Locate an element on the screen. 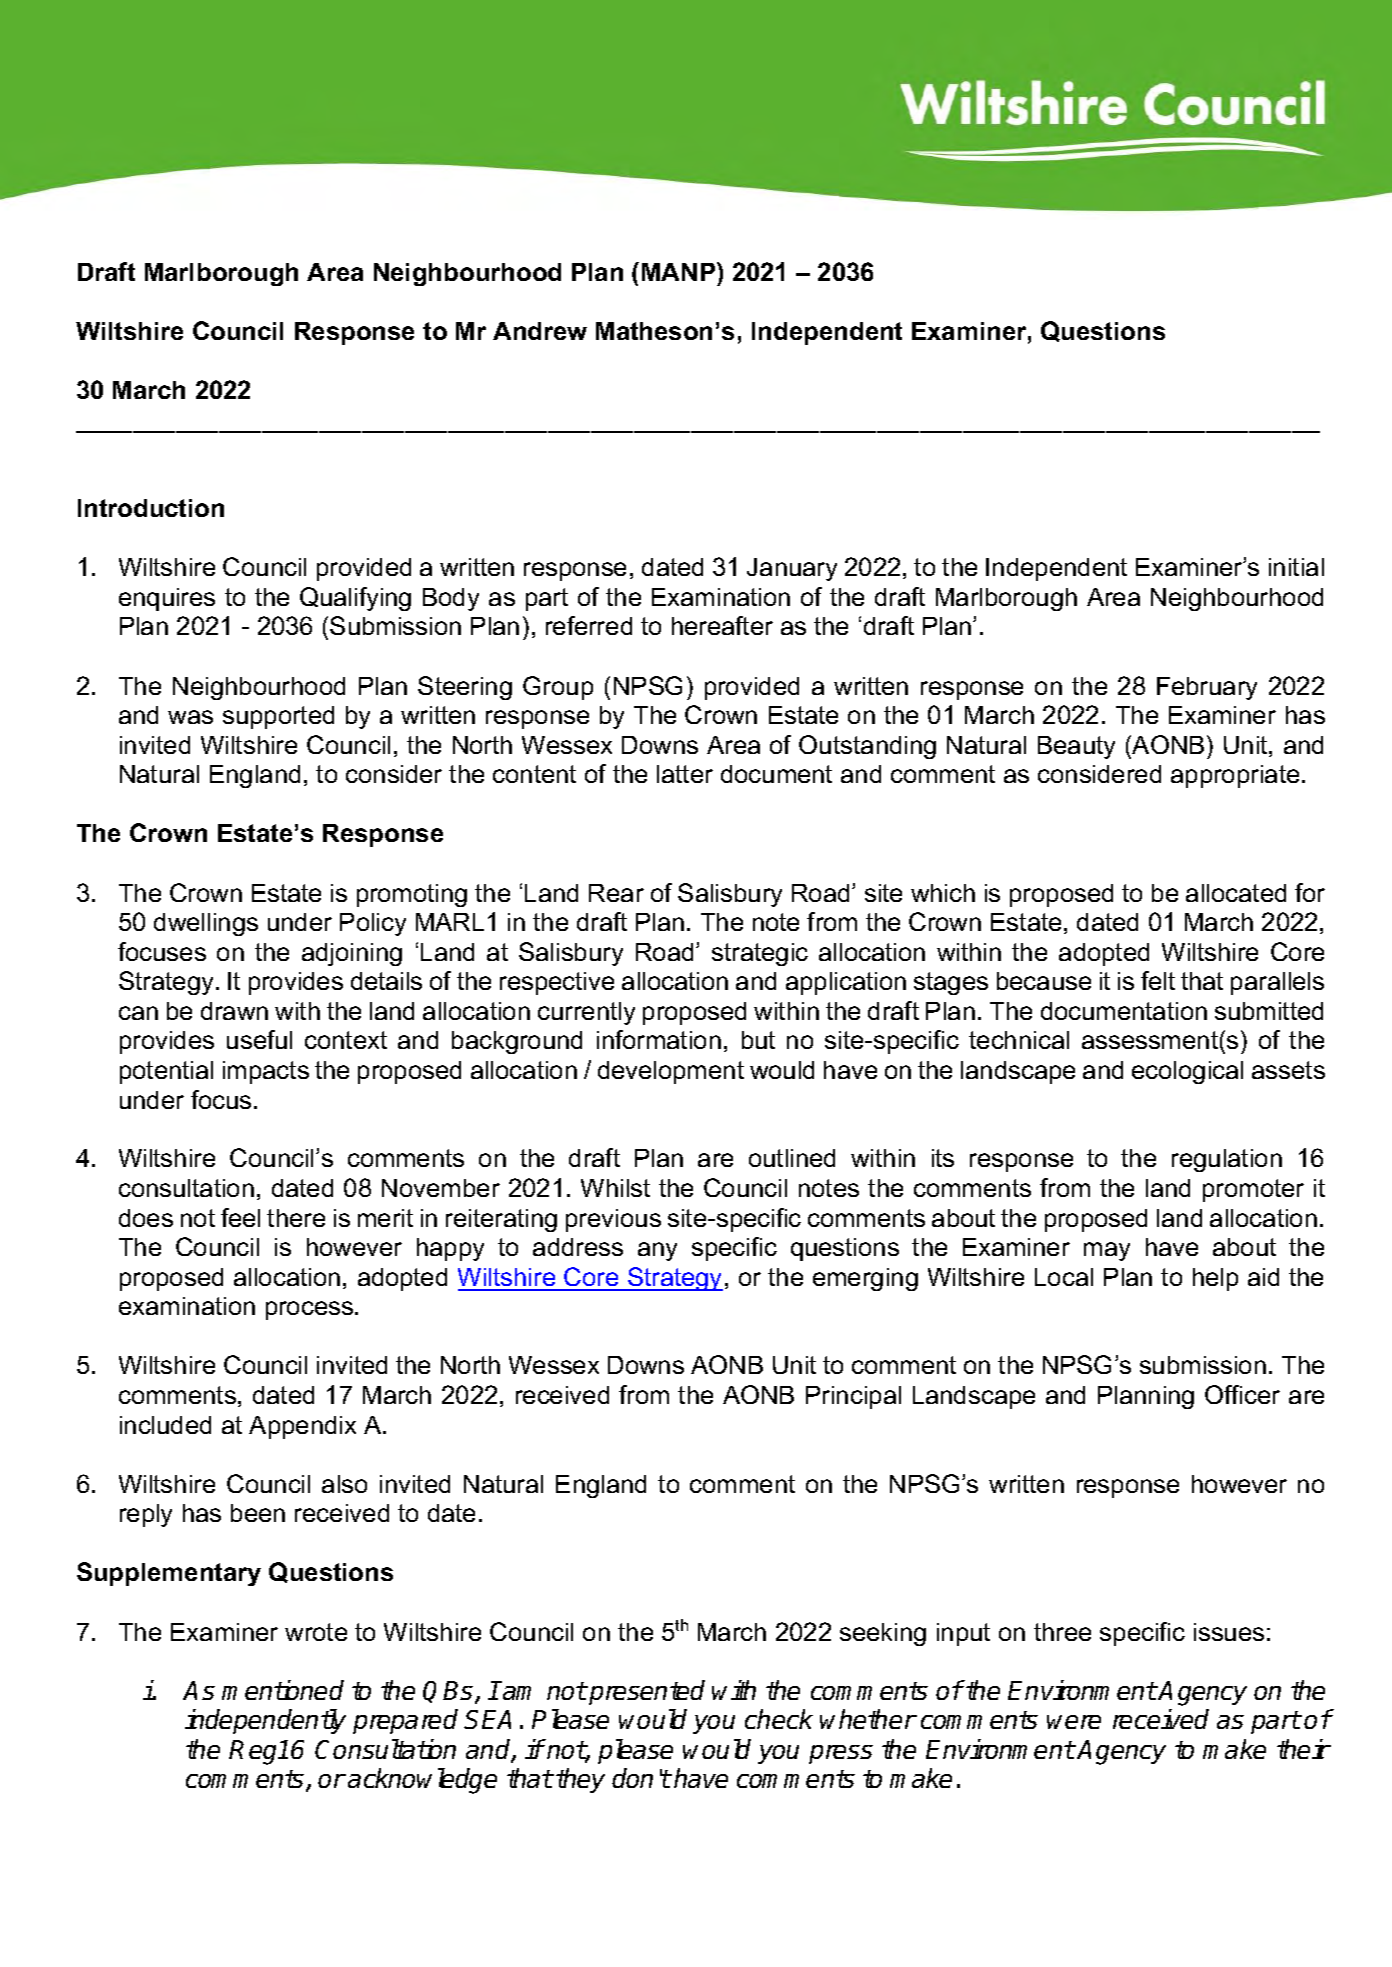 This screenshot has height=1967, width=1392. Andrew is located at coordinates (540, 331).
